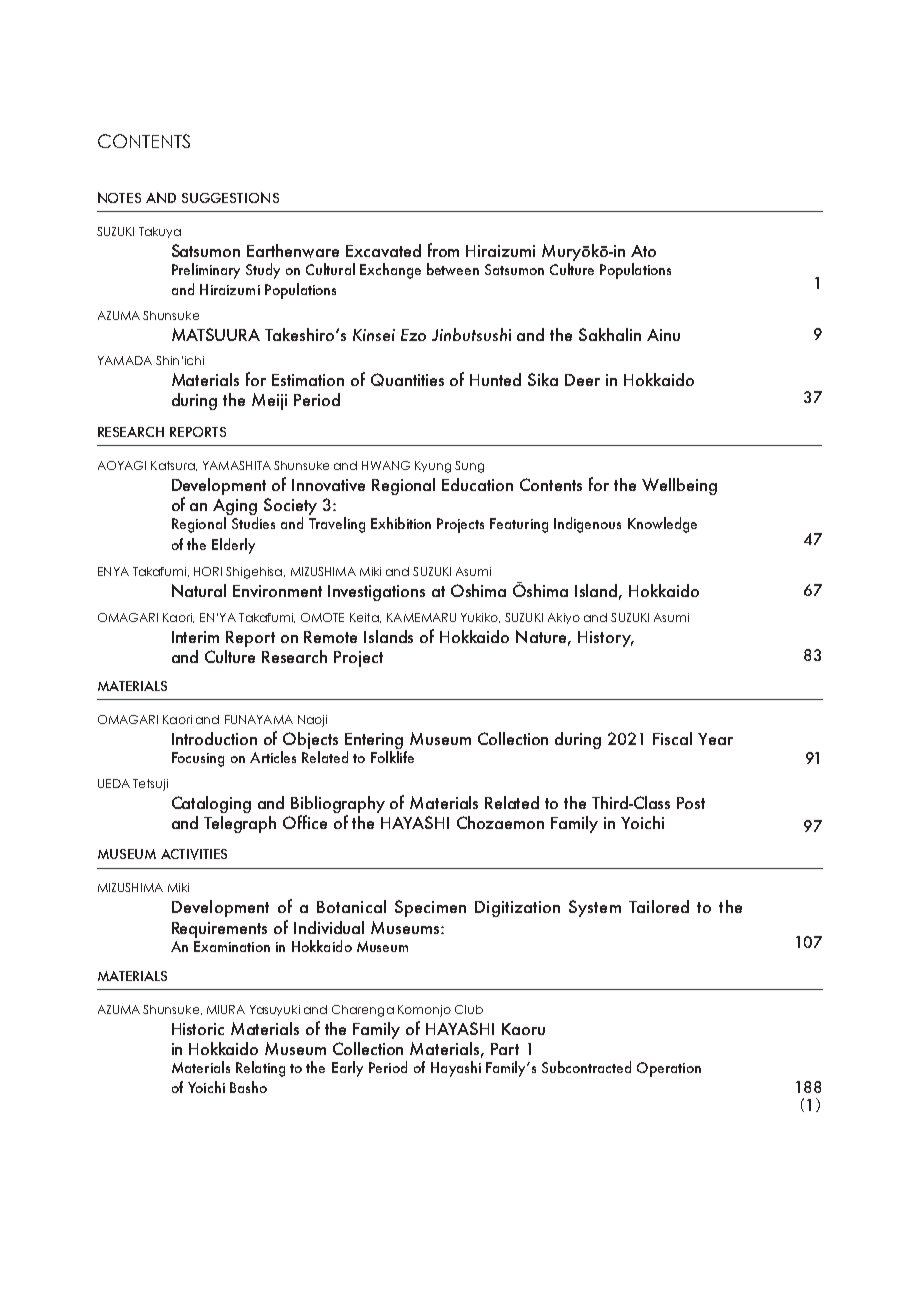 This document has width=924, height=1308. What do you see at coordinates (669, 1069) in the document?
I see `Operation` at bounding box center [669, 1069].
